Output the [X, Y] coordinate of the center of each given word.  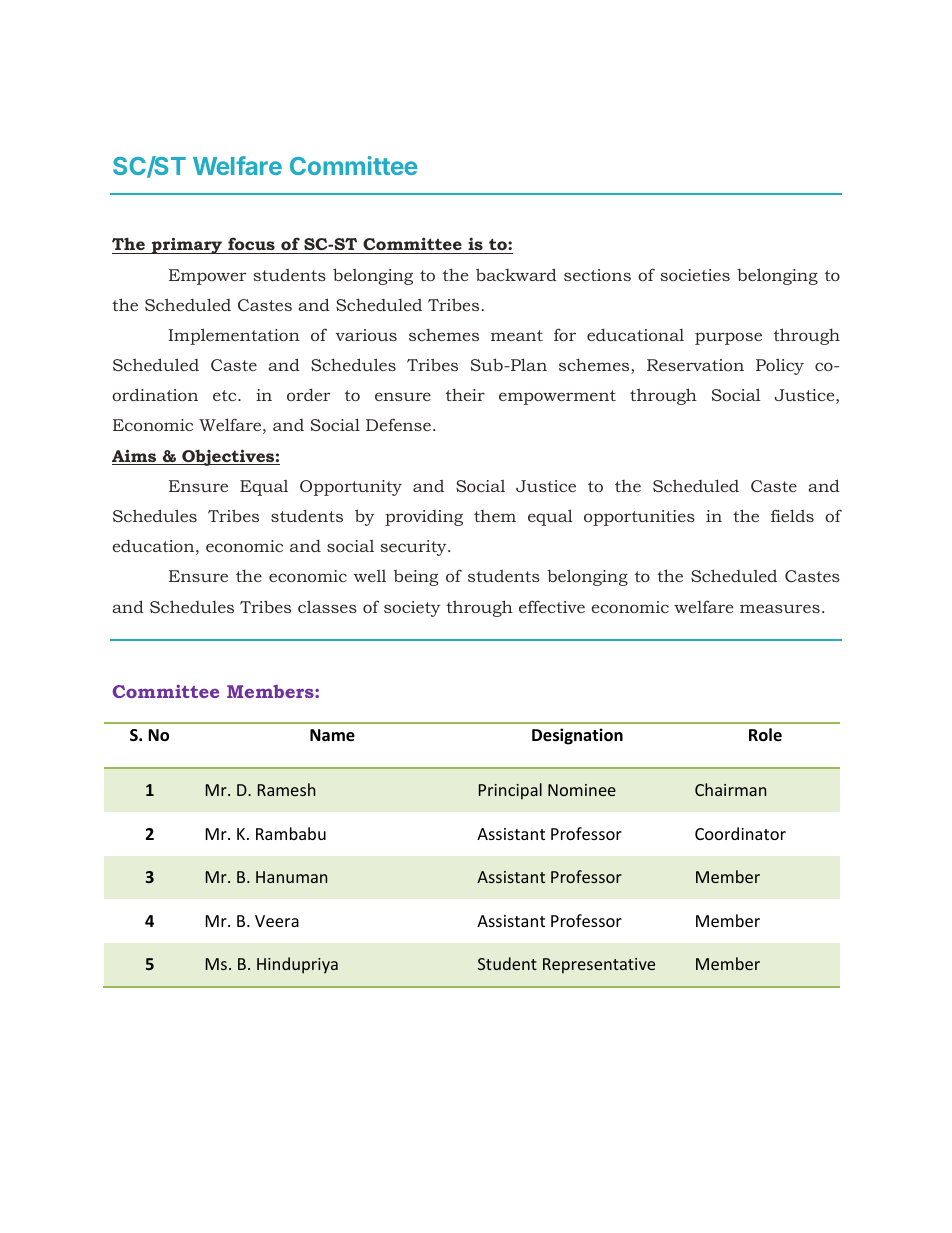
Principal [510, 791]
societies [695, 275]
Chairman [730, 789]
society [412, 609]
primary [187, 245]
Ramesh [286, 789]
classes [327, 606]
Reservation [695, 365]
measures [780, 608]
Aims [135, 457]
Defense [398, 424]
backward [516, 274]
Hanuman [291, 877]
